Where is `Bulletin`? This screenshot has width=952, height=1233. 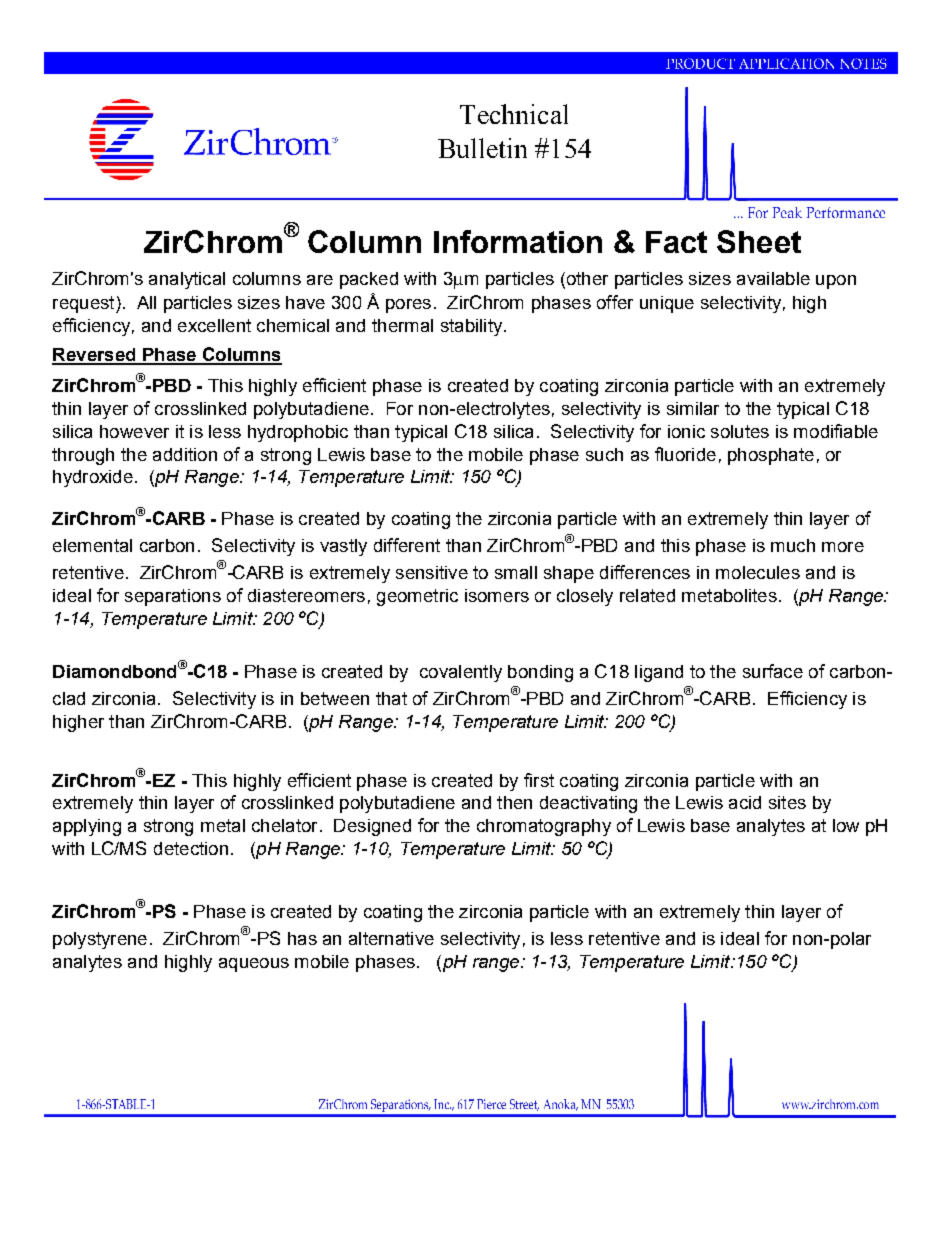 Bulletin is located at coordinates (482, 148).
